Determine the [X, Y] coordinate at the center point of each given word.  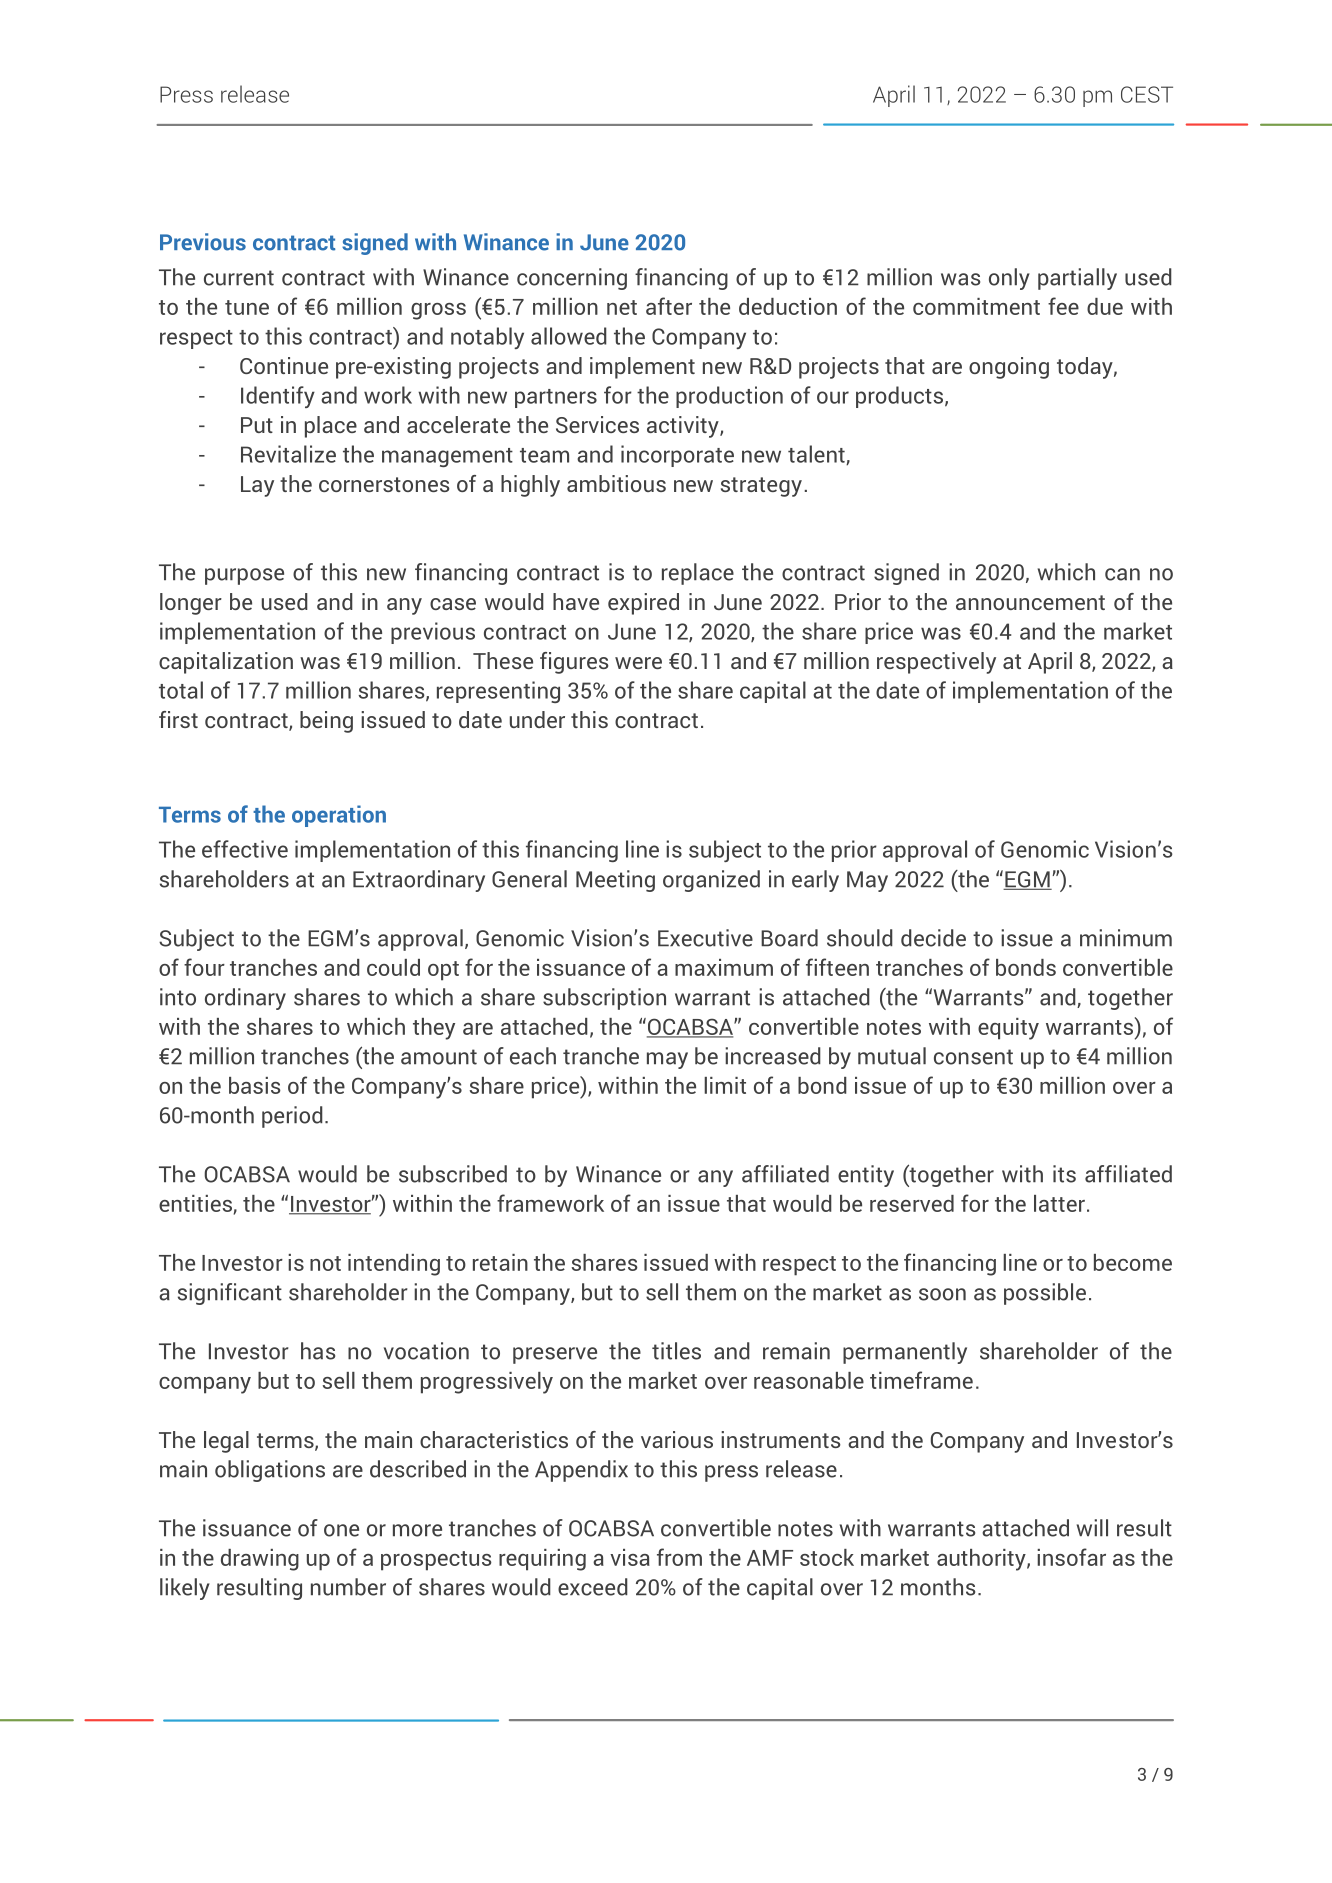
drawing [260, 1560]
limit [725, 1085]
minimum [1126, 938]
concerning [572, 279]
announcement [1030, 602]
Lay [257, 486]
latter [1059, 1203]
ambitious [616, 483]
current [239, 278]
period [292, 1117]
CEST [1147, 94]
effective [245, 849]
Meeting [615, 881]
